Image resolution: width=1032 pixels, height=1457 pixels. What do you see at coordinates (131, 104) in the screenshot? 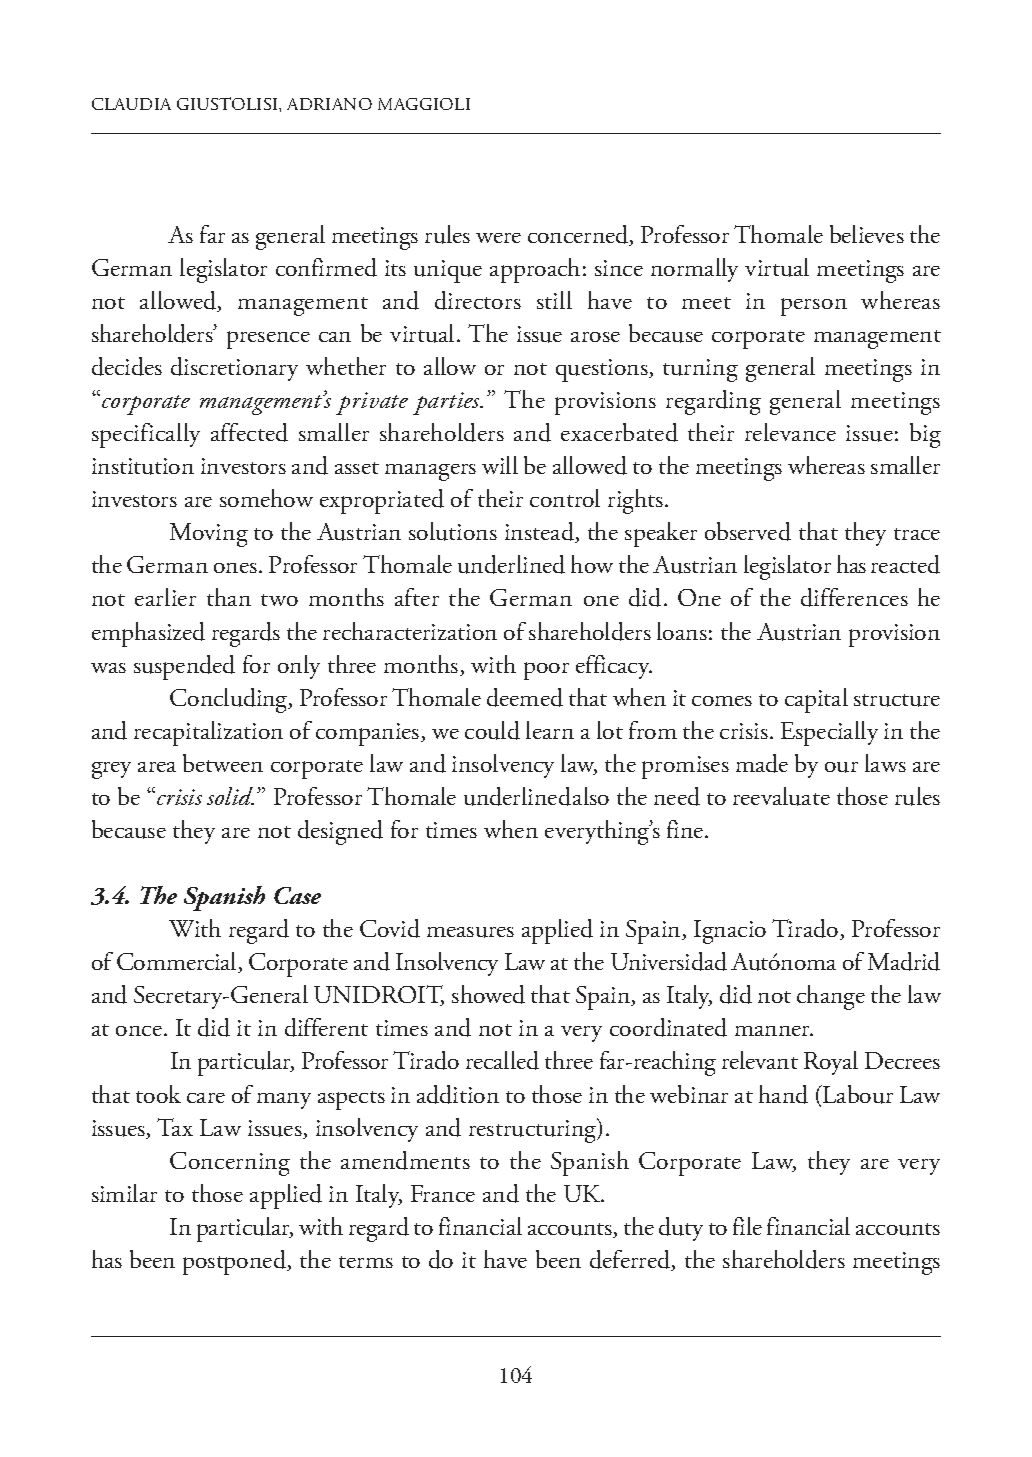
I see `CLAUDIA` at bounding box center [131, 104].
